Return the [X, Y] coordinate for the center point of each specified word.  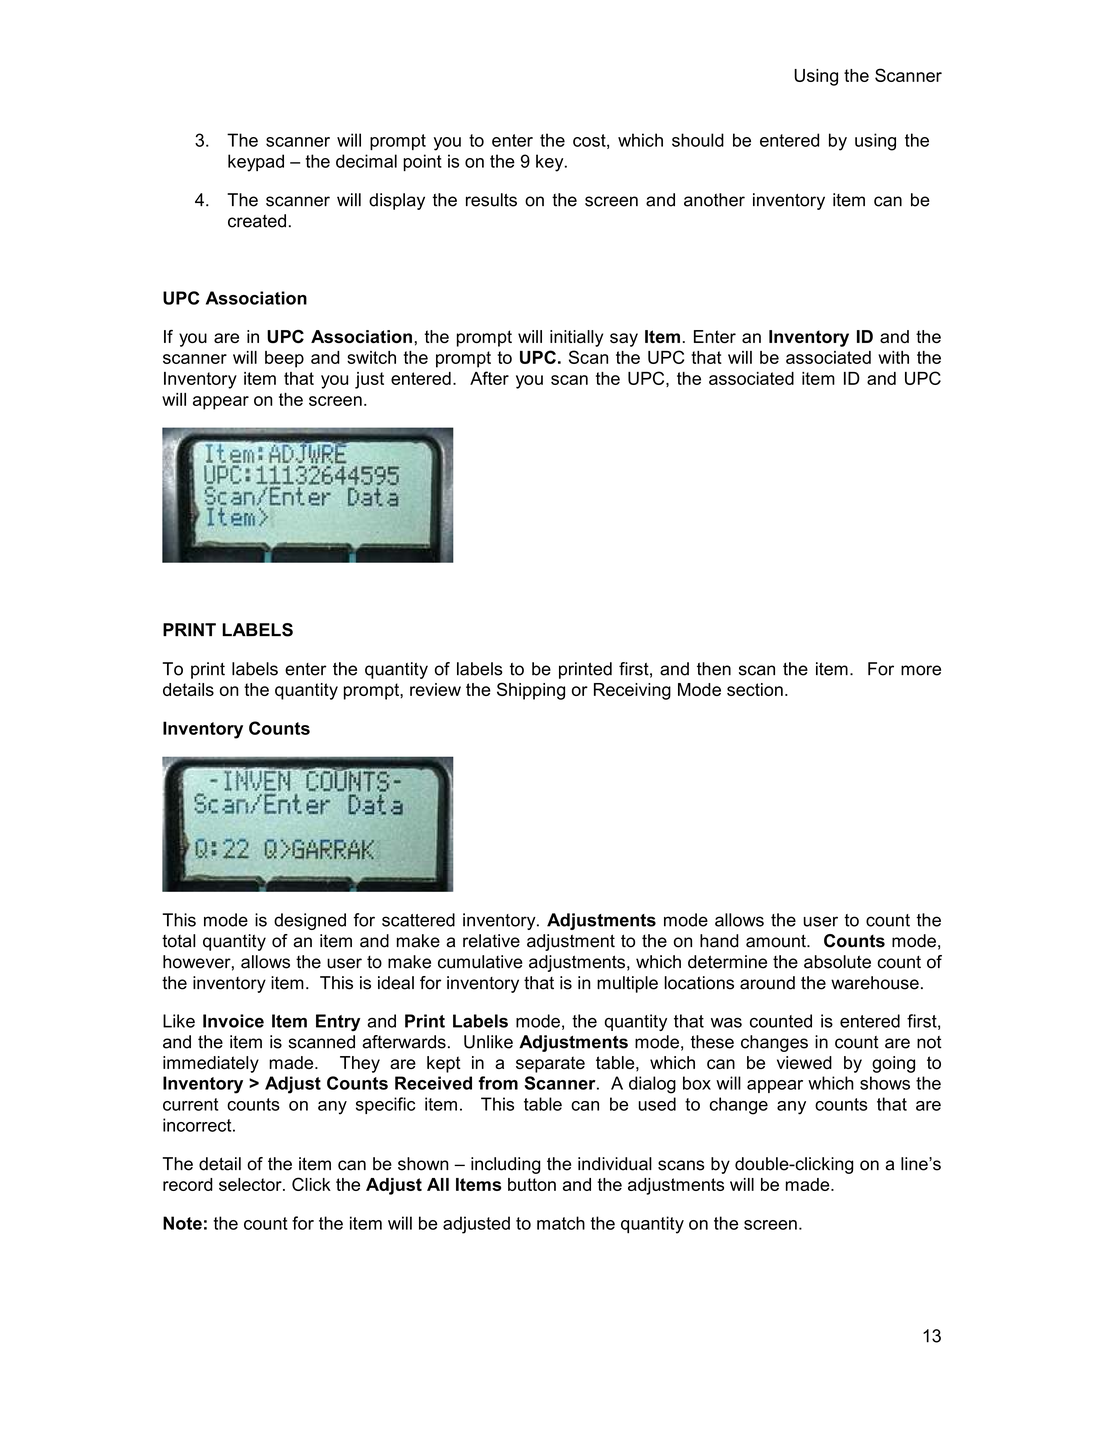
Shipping [531, 691]
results [491, 200]
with [893, 357]
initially [576, 338]
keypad [256, 163]
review [435, 689]
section [755, 689]
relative [491, 941]
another [714, 200]
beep [284, 359]
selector [251, 1184]
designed [310, 921]
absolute [837, 962]
